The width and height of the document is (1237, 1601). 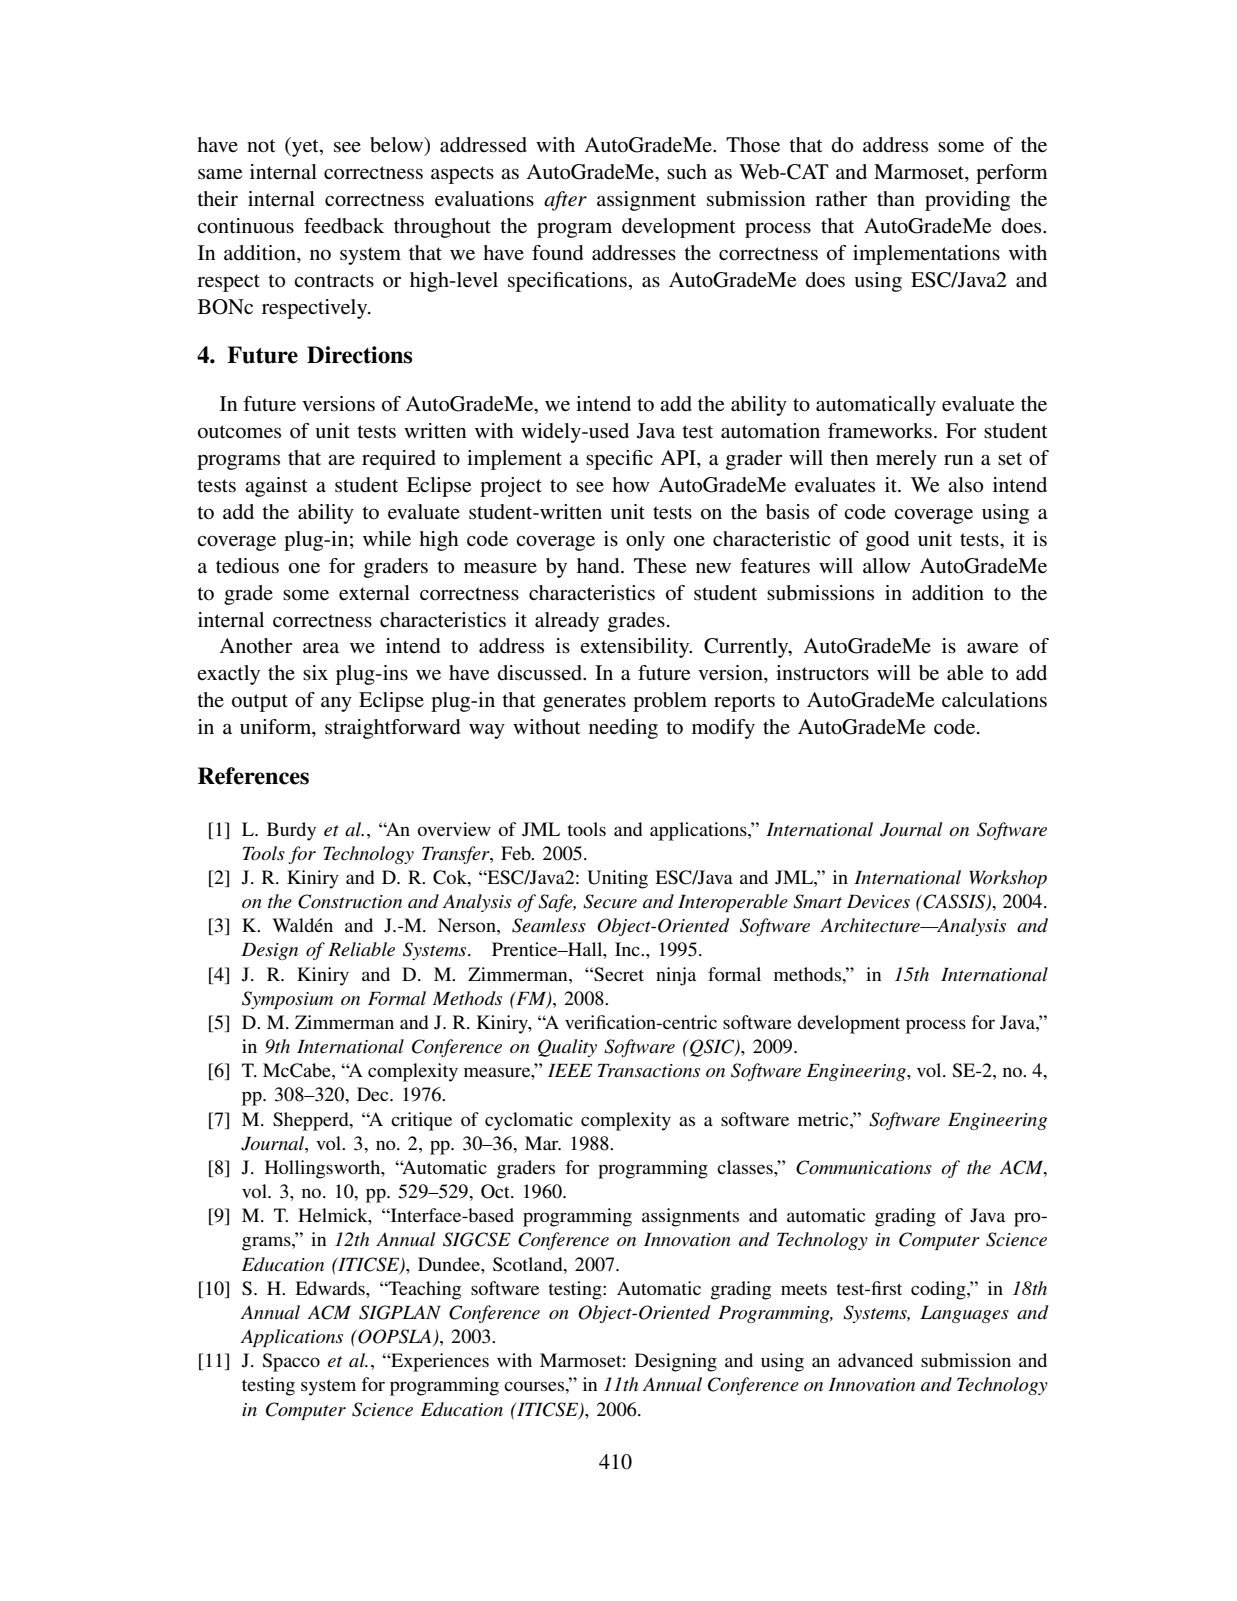 I want to click on than, so click(x=896, y=198).
